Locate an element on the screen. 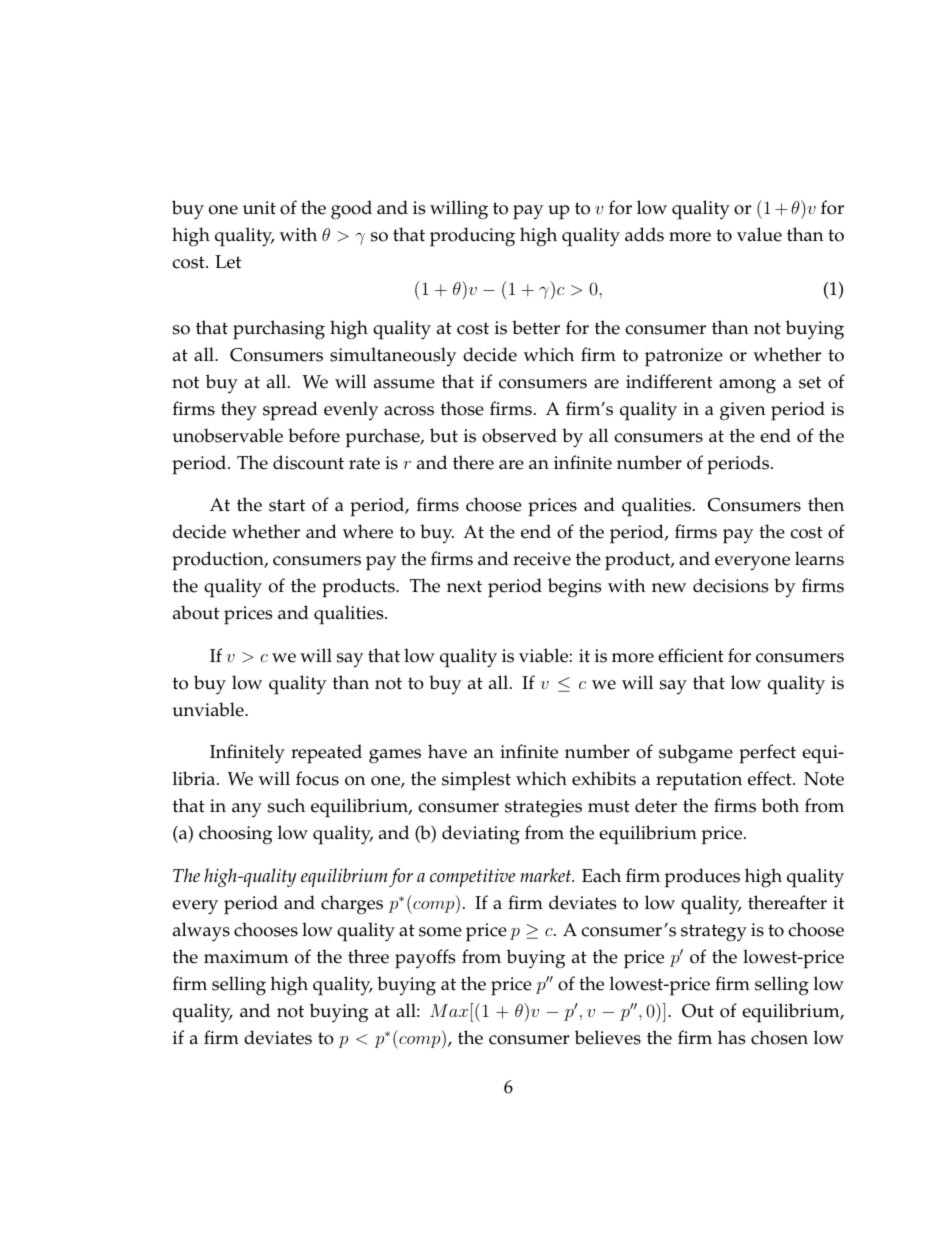 This screenshot has width=952, height=1233. chosen is located at coordinates (779, 1037).
